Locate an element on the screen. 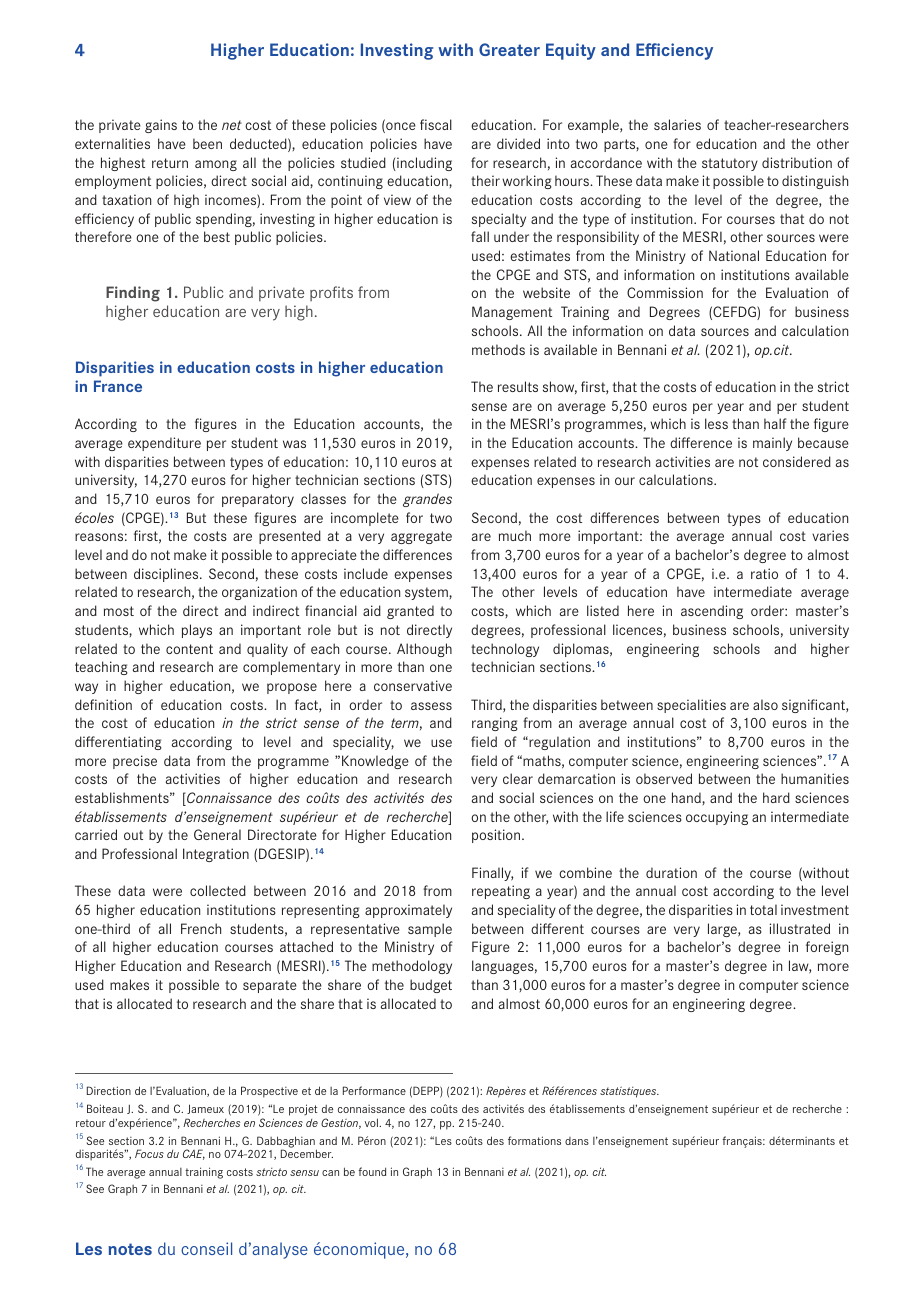  found is located at coordinates (372, 1171).
